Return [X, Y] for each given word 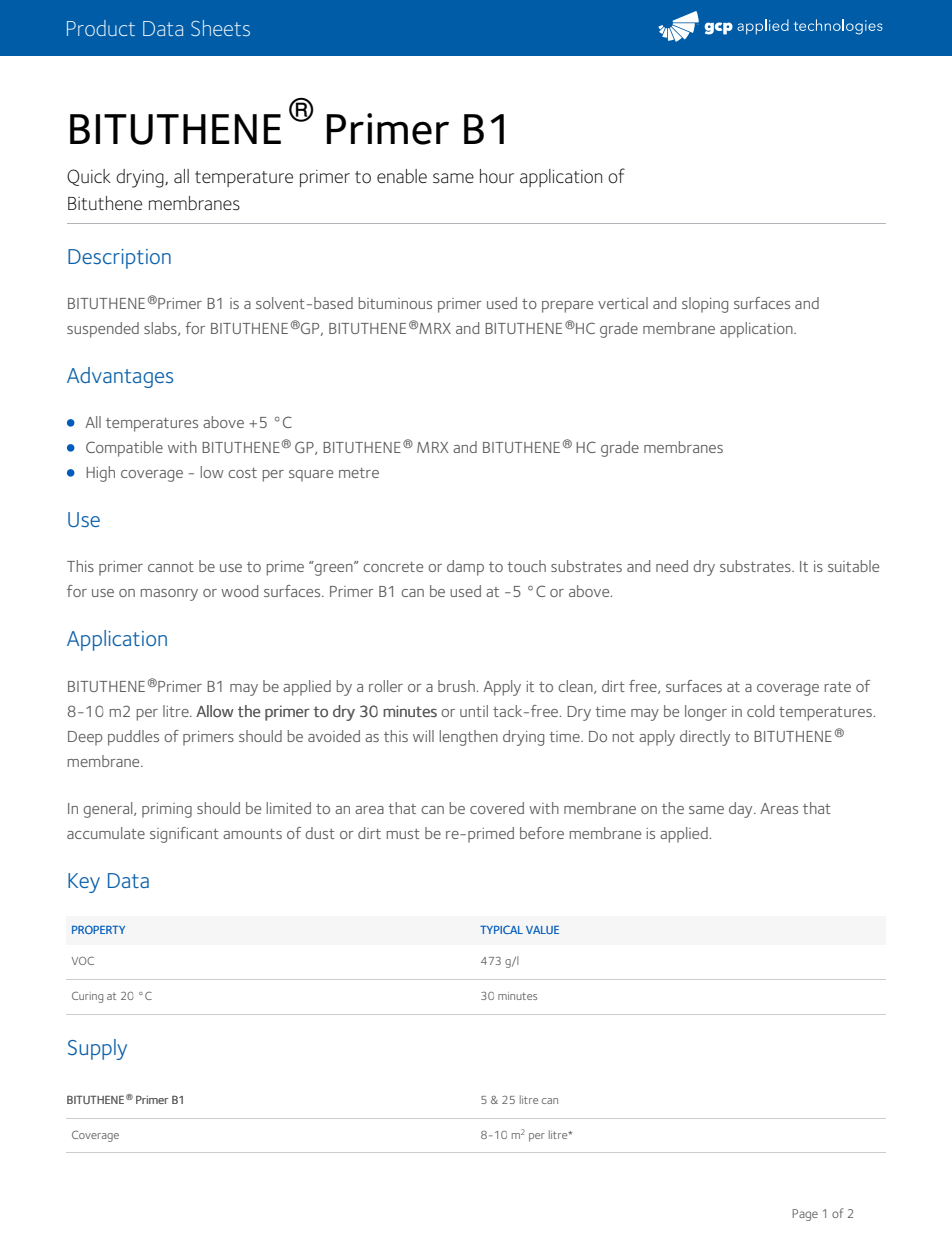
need [672, 566]
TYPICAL [501, 929]
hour [497, 176]
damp [465, 568]
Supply [97, 1049]
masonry [169, 595]
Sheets [220, 28]
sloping [705, 305]
